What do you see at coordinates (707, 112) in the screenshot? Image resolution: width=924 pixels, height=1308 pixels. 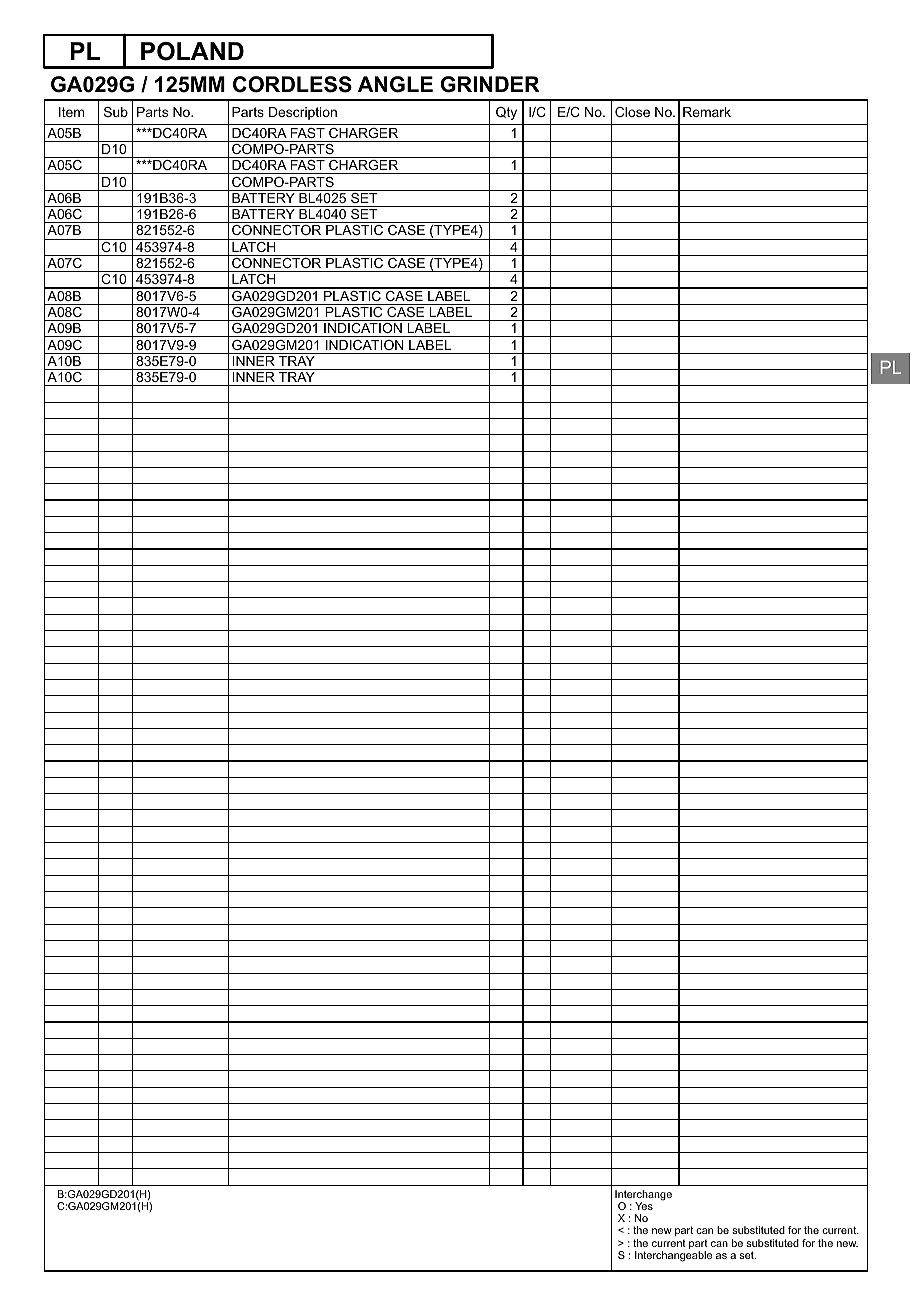 I see `Remark` at bounding box center [707, 112].
